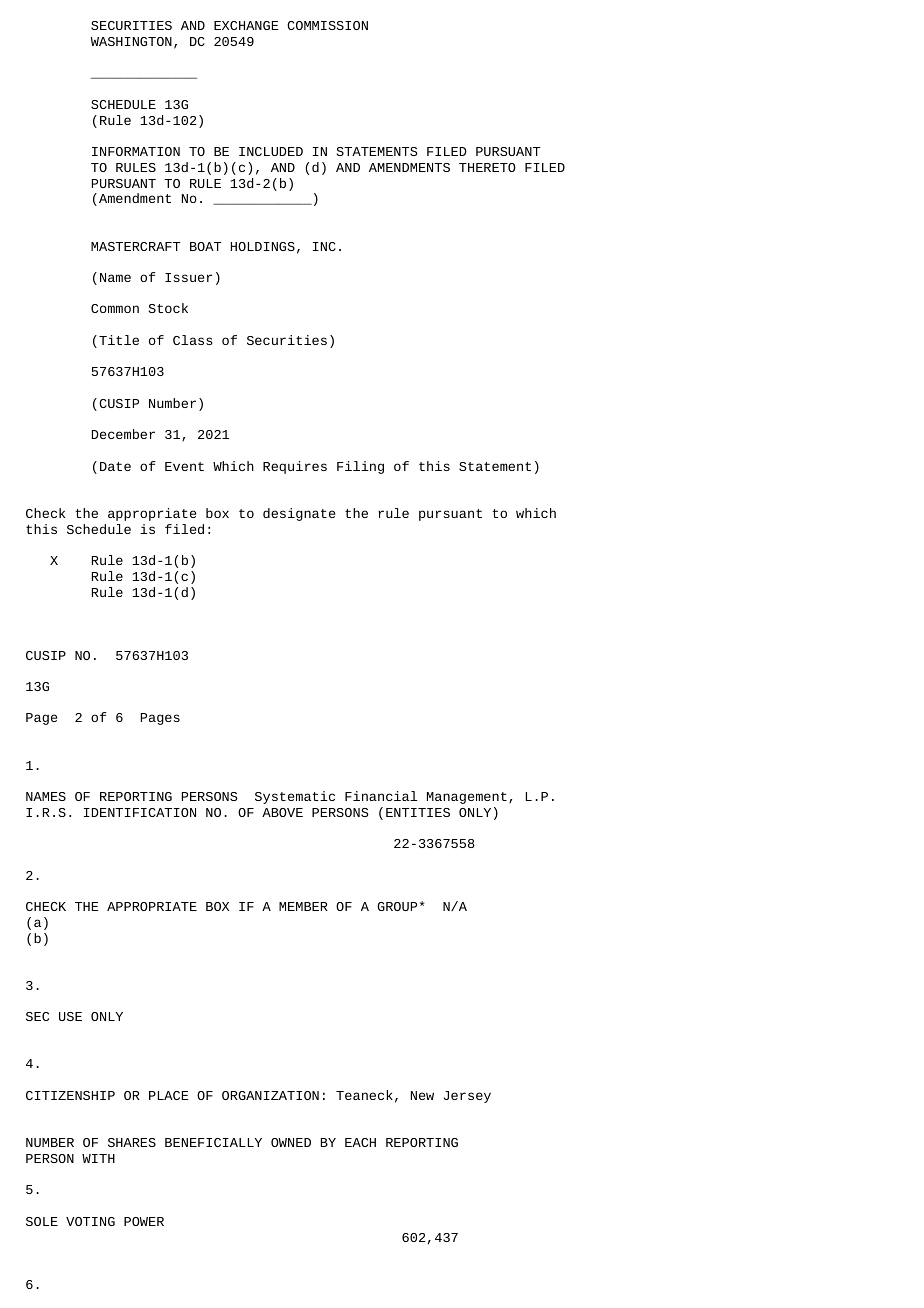 This document has width=924, height=1308. What do you see at coordinates (115, 466) in the document?
I see `Date` at bounding box center [115, 466].
